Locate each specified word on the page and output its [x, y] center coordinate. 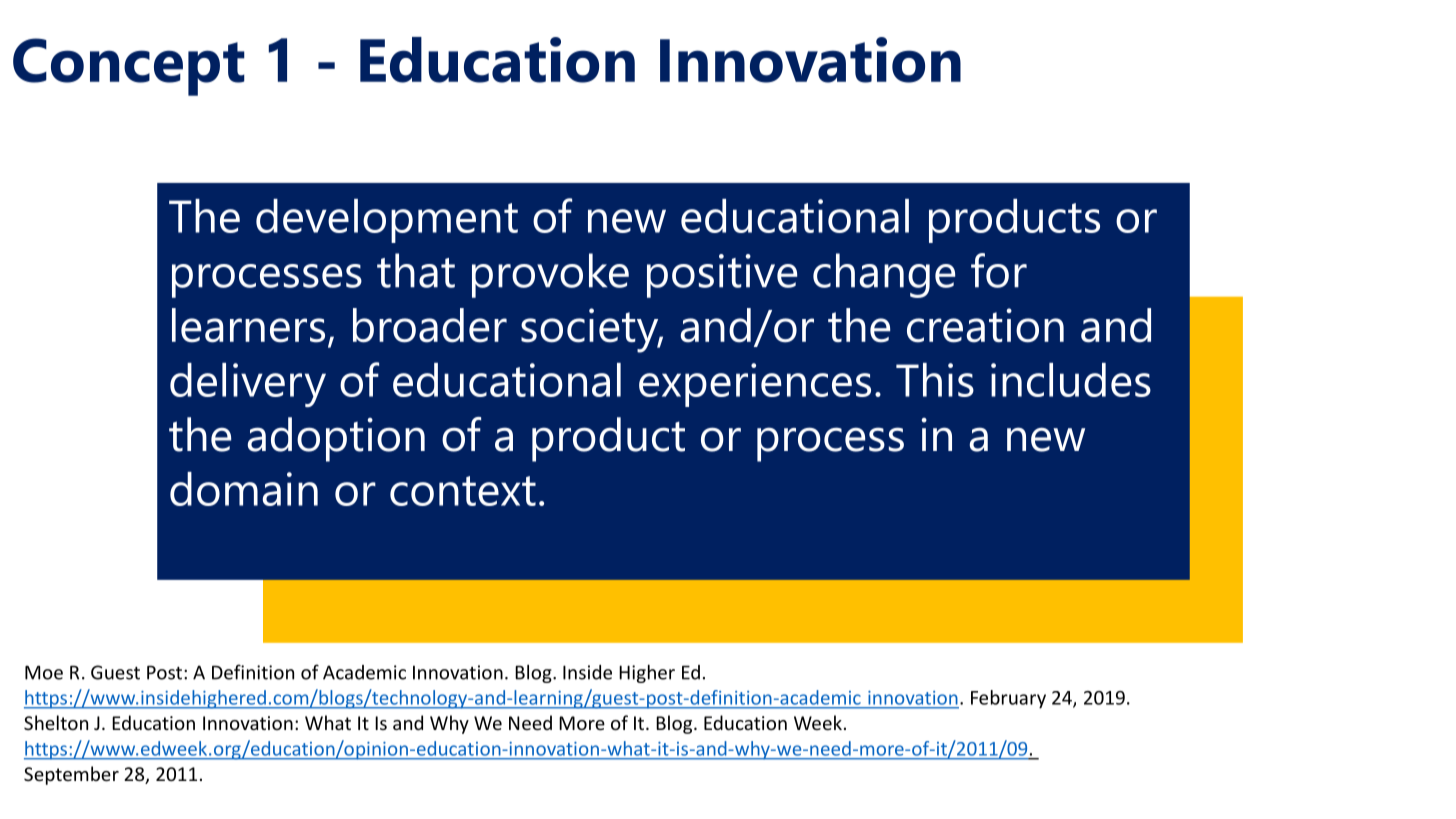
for [999, 270]
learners [248, 325]
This [935, 380]
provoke [550, 275]
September [71, 775]
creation [985, 325]
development [387, 221]
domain [244, 489]
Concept [129, 67]
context [463, 491]
